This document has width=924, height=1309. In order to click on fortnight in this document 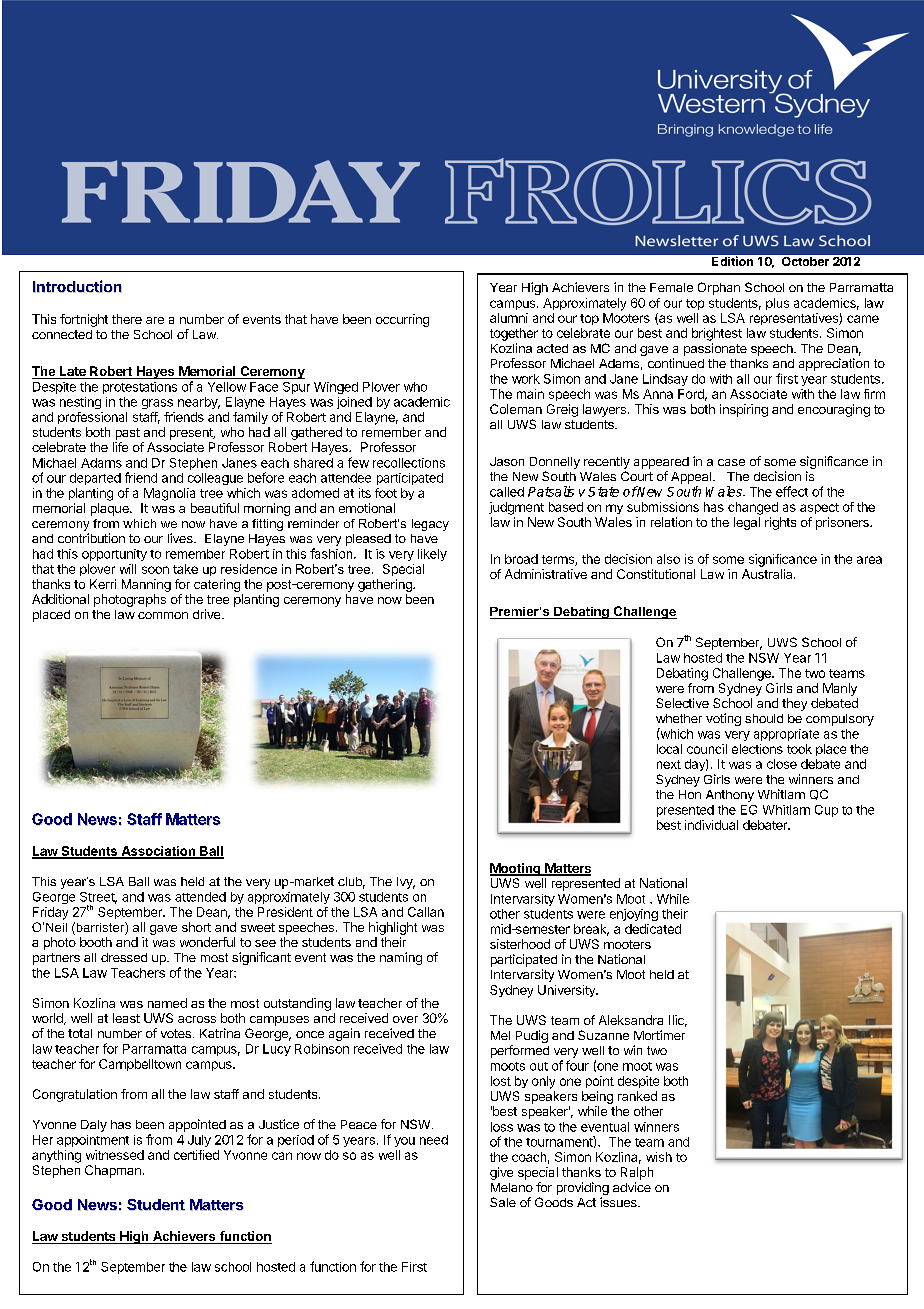, I will do `click(84, 320)`.
